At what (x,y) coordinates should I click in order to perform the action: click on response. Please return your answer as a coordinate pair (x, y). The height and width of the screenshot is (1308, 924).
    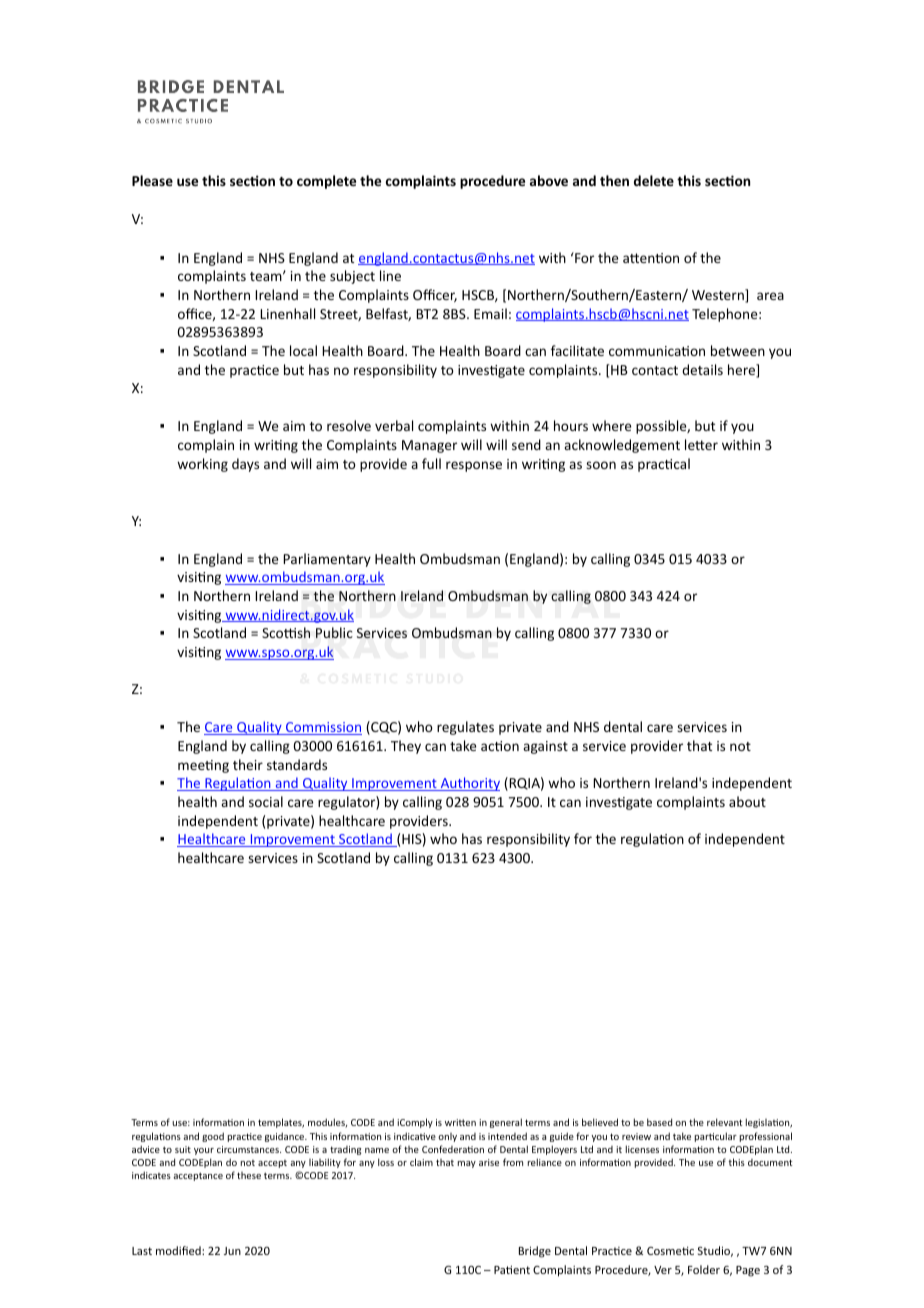
    Looking at the image, I should click on (474, 466).
